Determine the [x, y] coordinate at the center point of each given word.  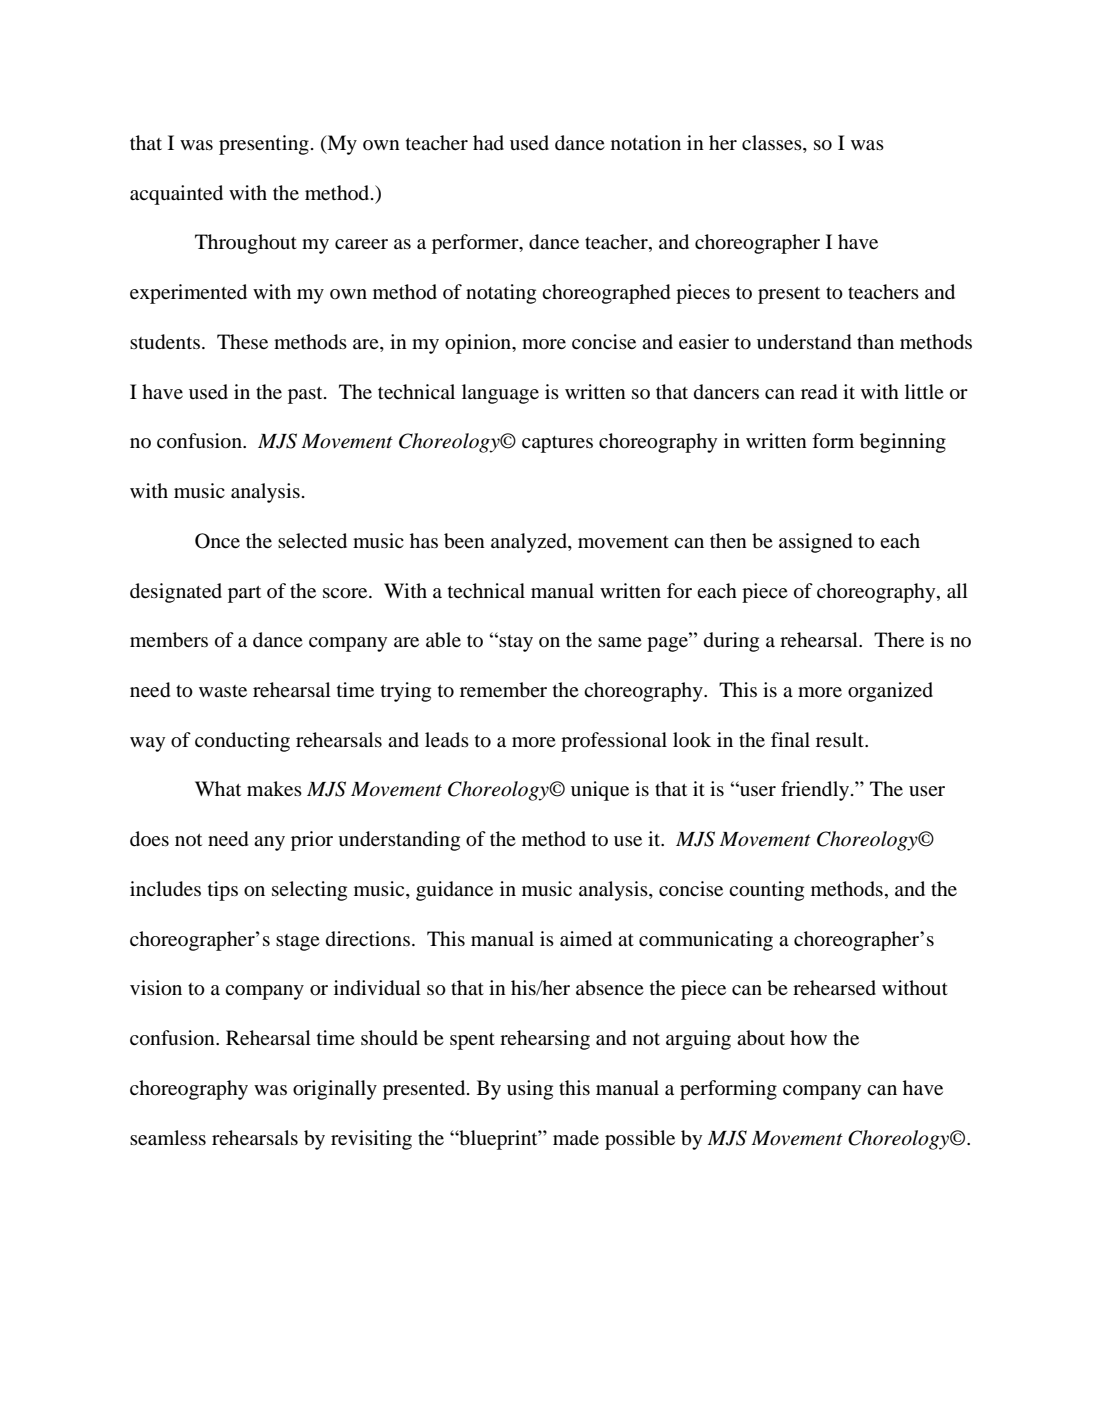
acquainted [176, 195]
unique [600, 791]
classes [773, 144]
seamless [168, 1137]
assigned [815, 543]
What [218, 788]
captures [557, 444]
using [530, 1090]
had [488, 142]
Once [217, 541]
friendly [815, 791]
